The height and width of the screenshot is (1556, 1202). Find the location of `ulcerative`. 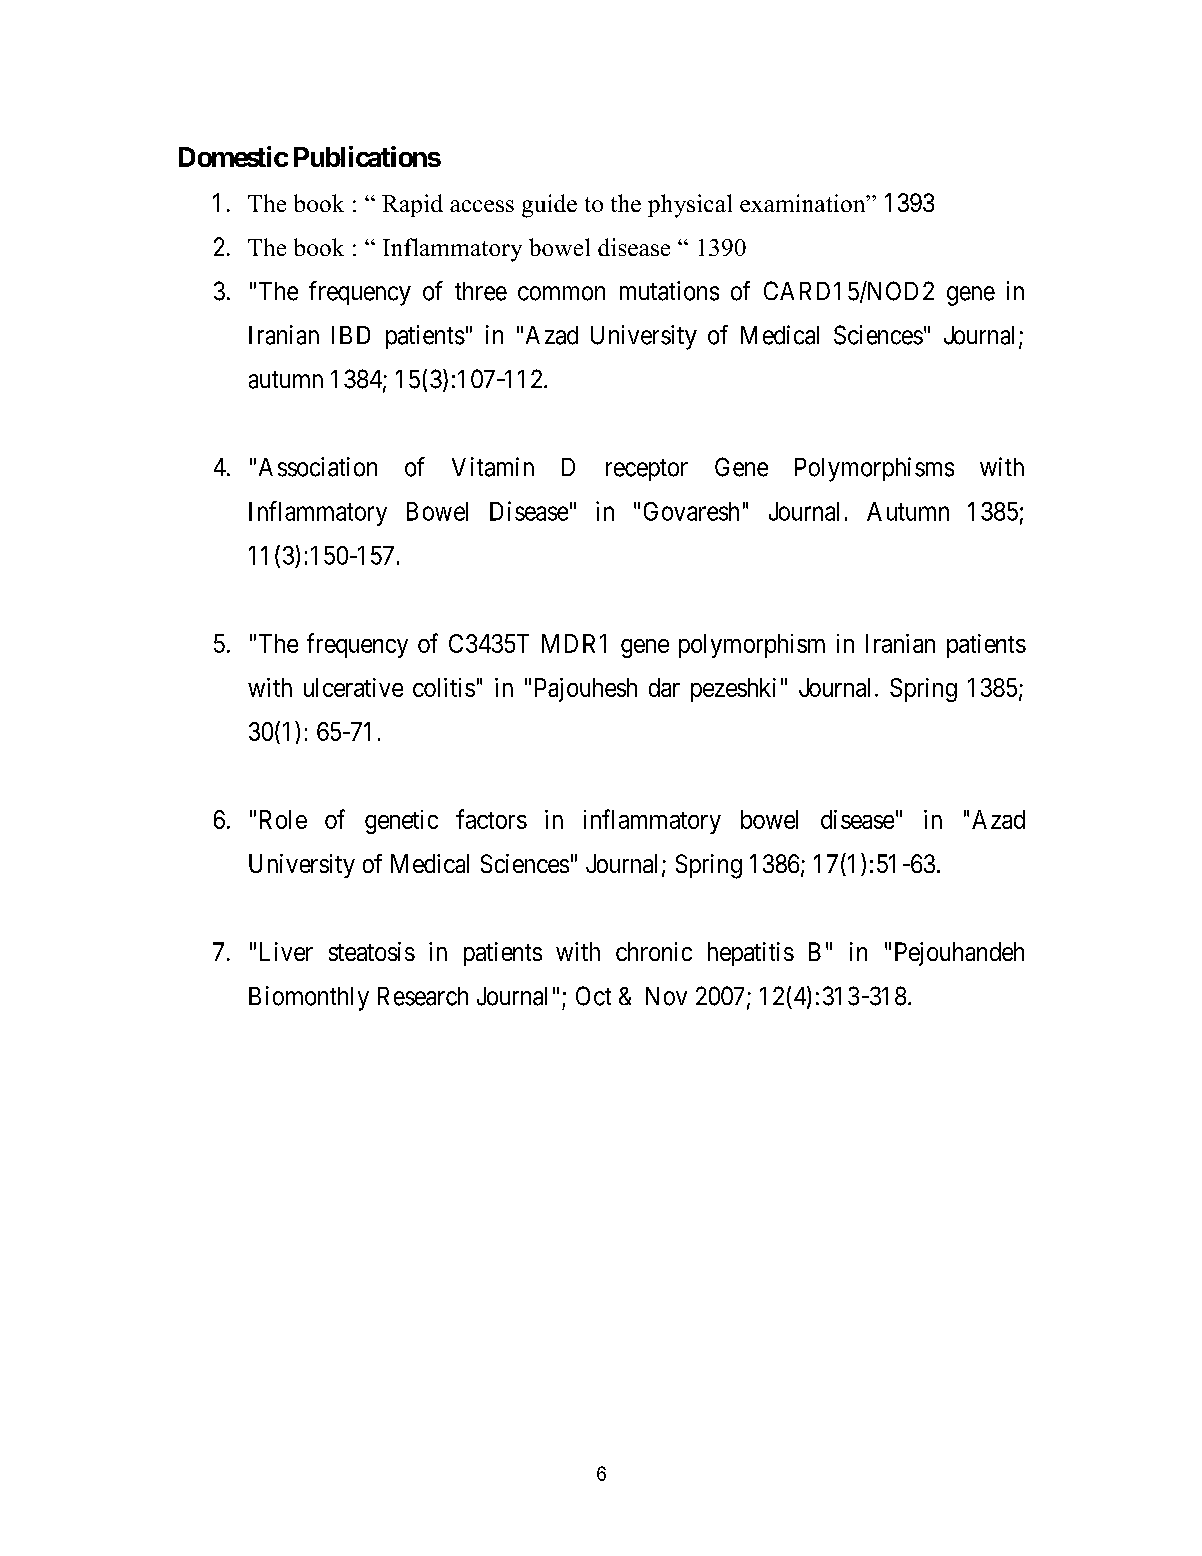

ulcerative is located at coordinates (353, 687).
